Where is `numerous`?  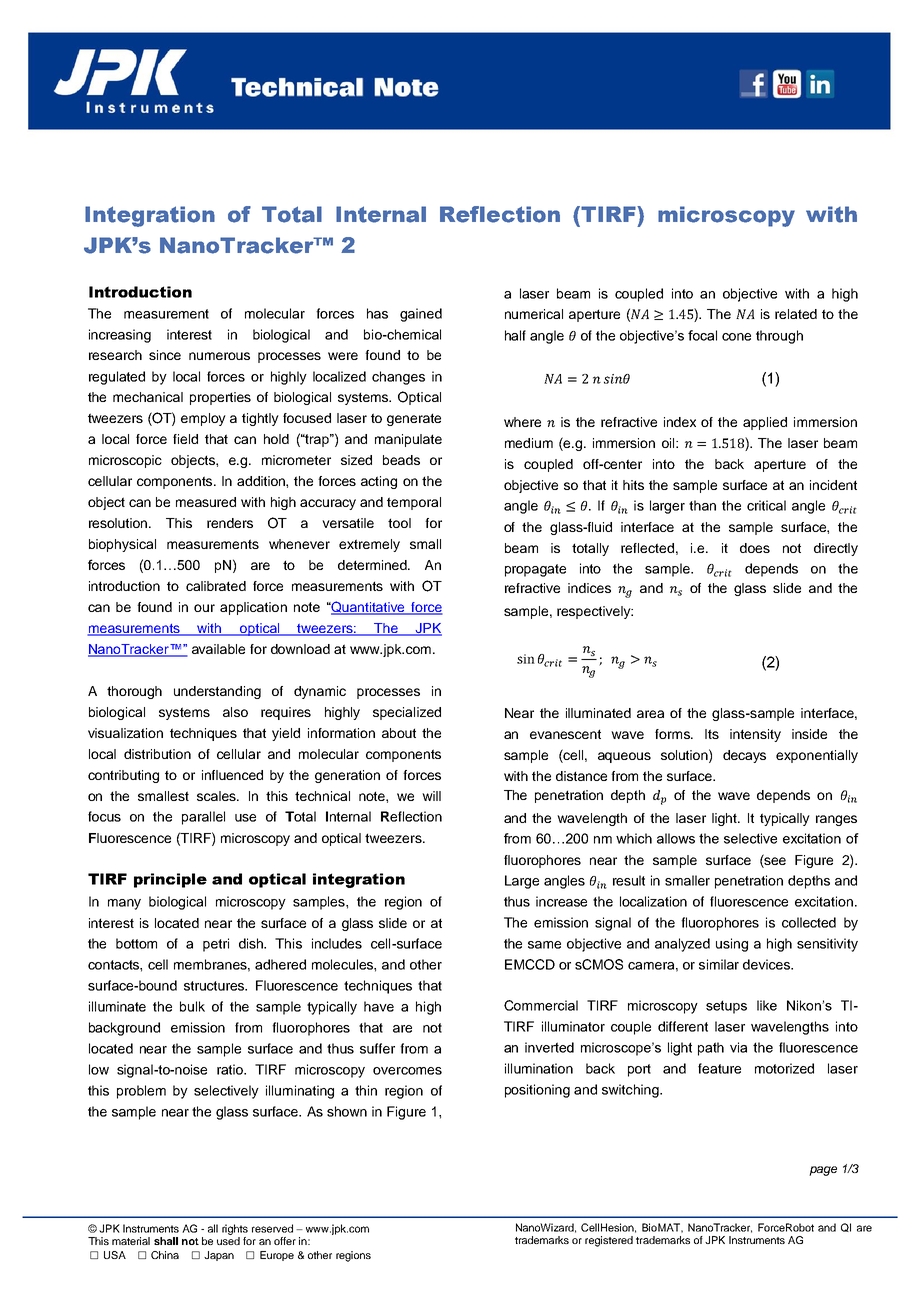
numerous is located at coordinates (219, 356).
